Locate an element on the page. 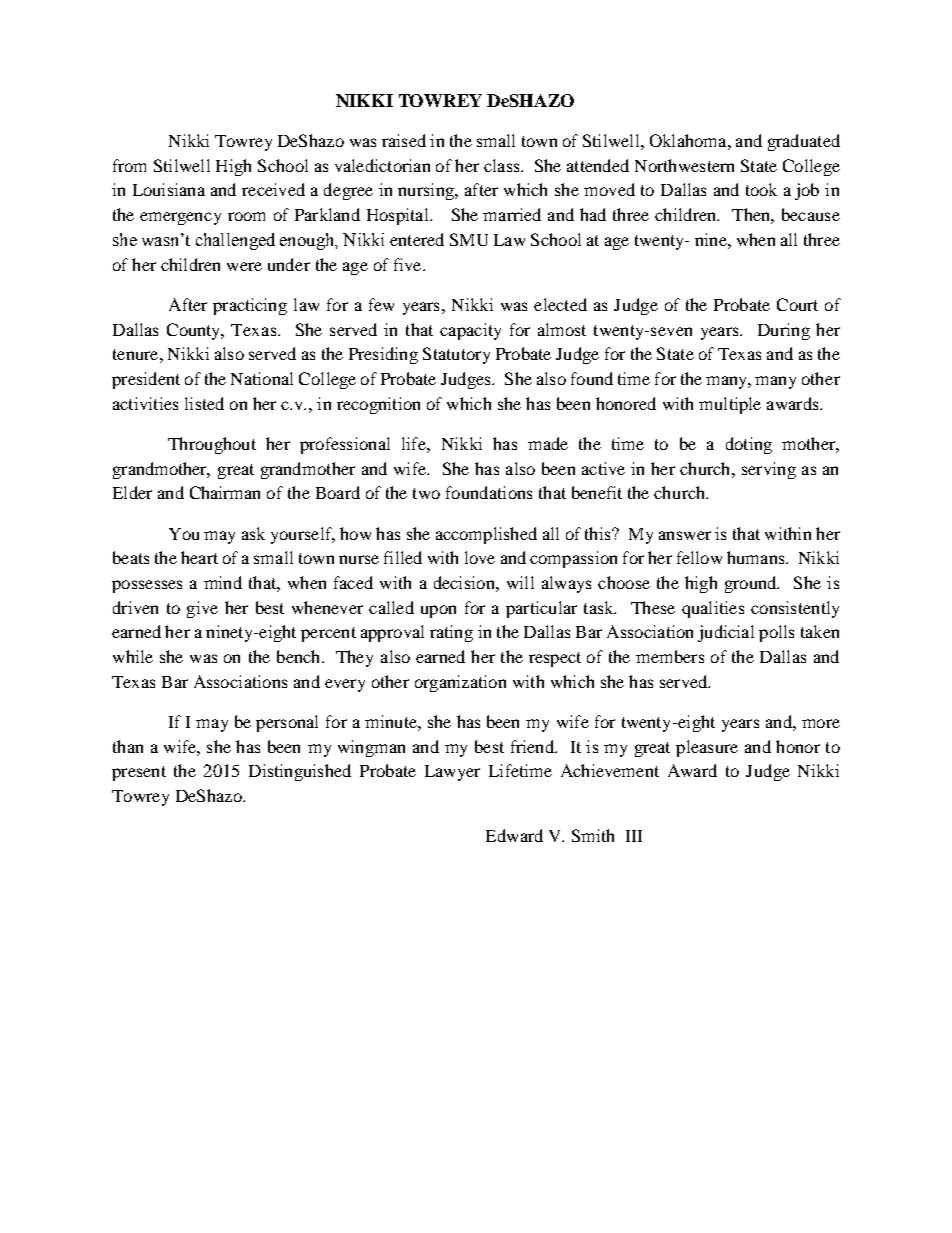  class is located at coordinates (503, 165).
